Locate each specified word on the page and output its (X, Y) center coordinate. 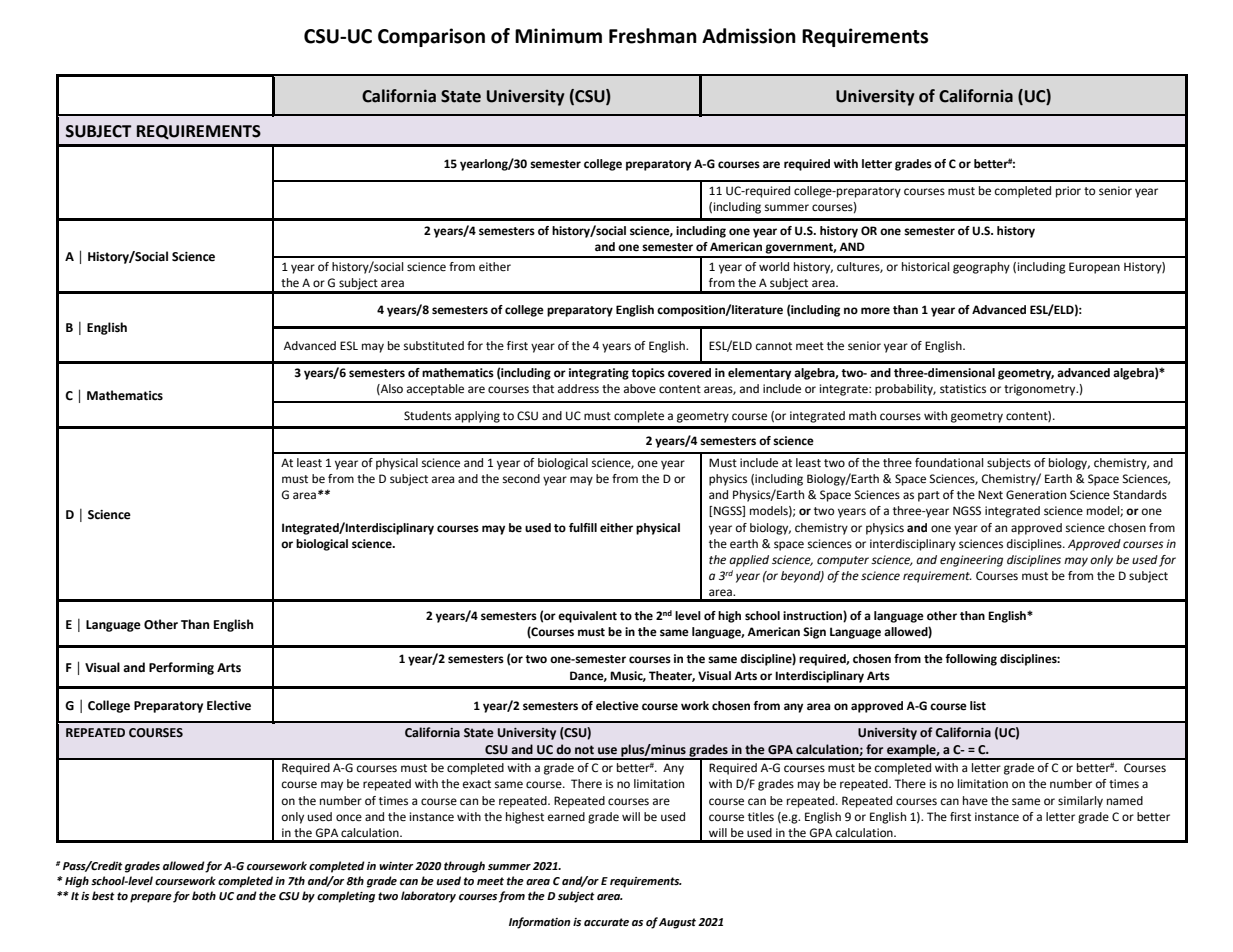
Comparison (431, 37)
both (204, 896)
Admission (749, 36)
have (975, 800)
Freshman (653, 36)
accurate (606, 922)
